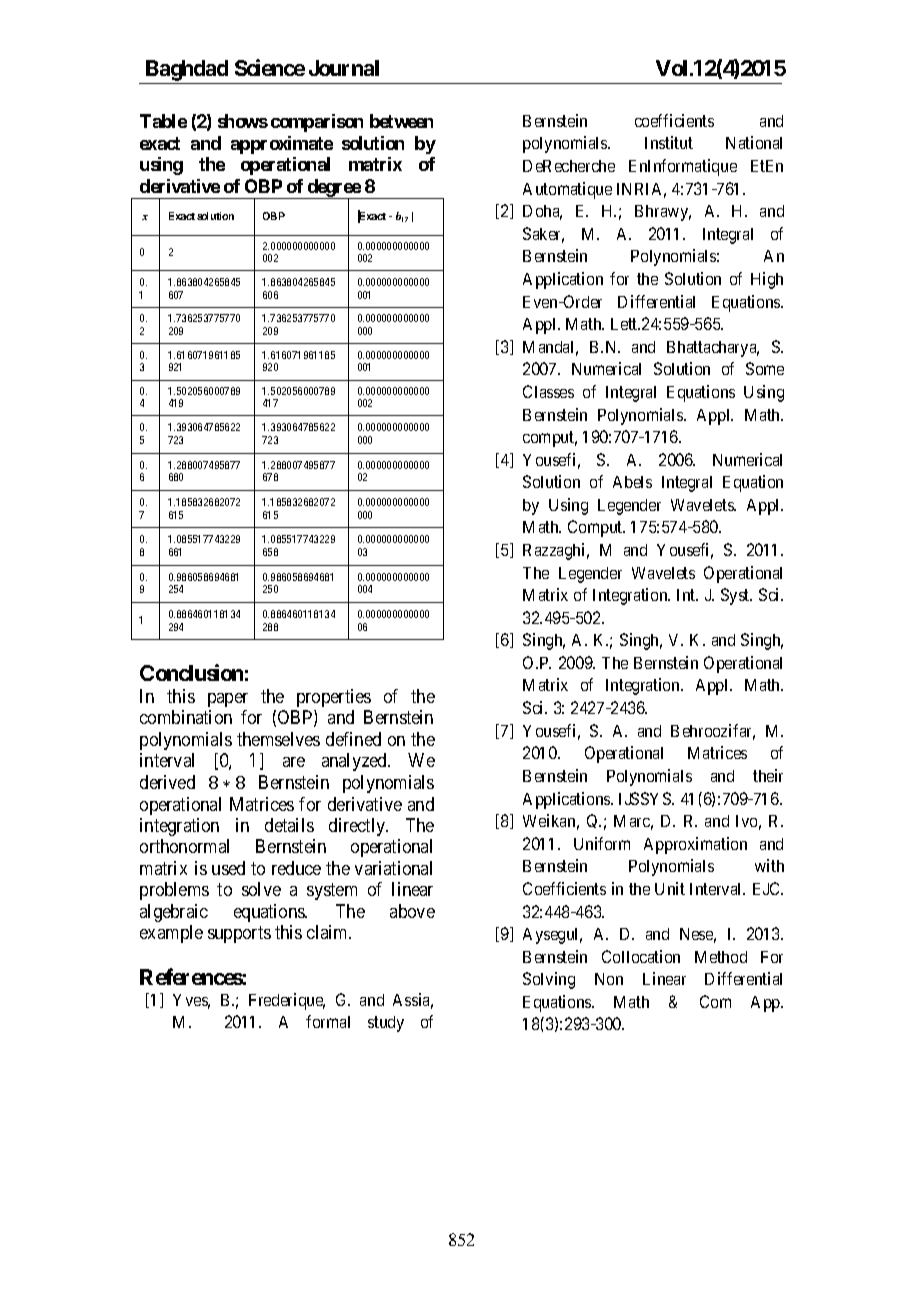 The height and width of the screenshot is (1307, 924). I want to click on degree, so click(333, 189).
